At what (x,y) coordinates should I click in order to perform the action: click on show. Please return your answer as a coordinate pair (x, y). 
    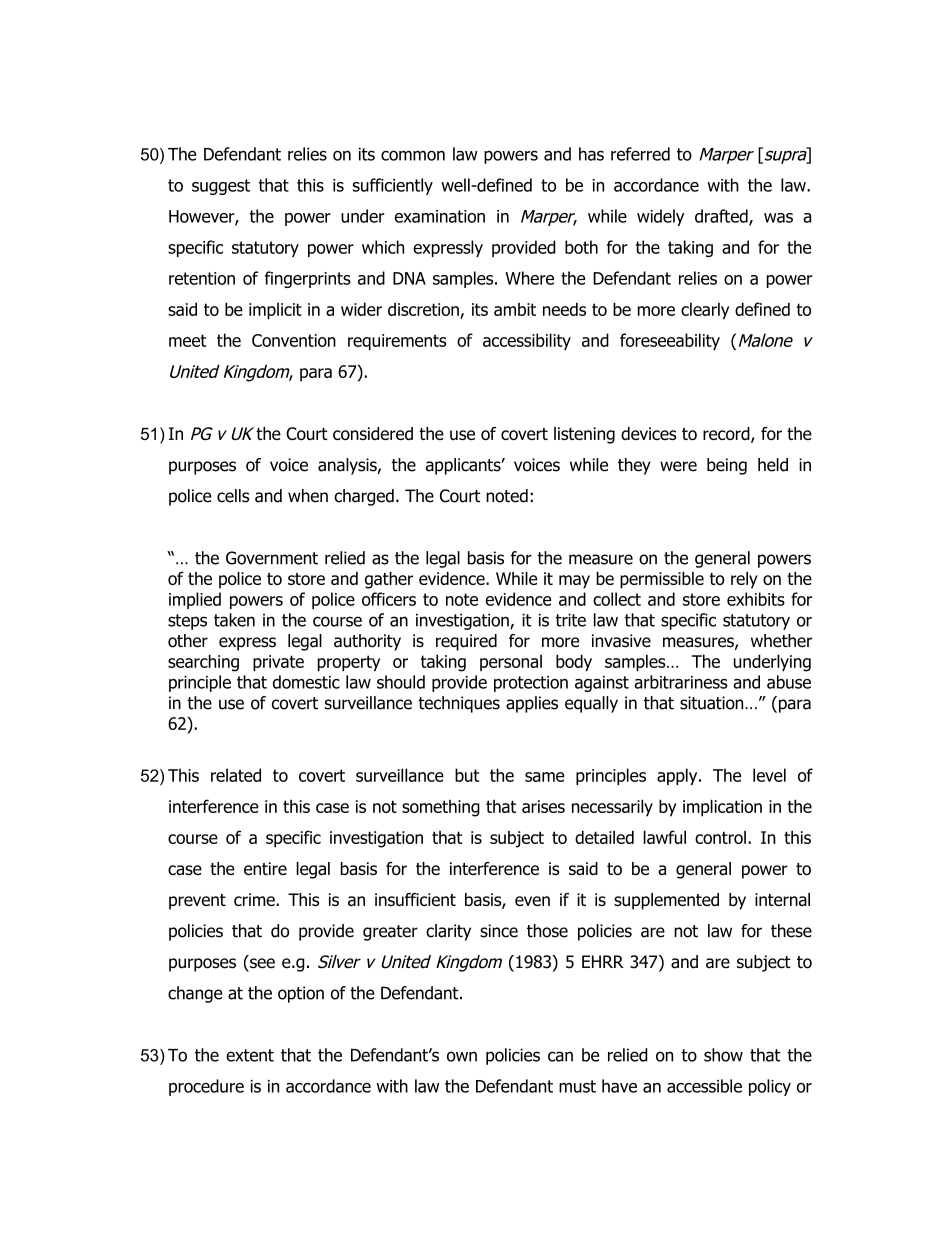
    Looking at the image, I should click on (723, 1055).
